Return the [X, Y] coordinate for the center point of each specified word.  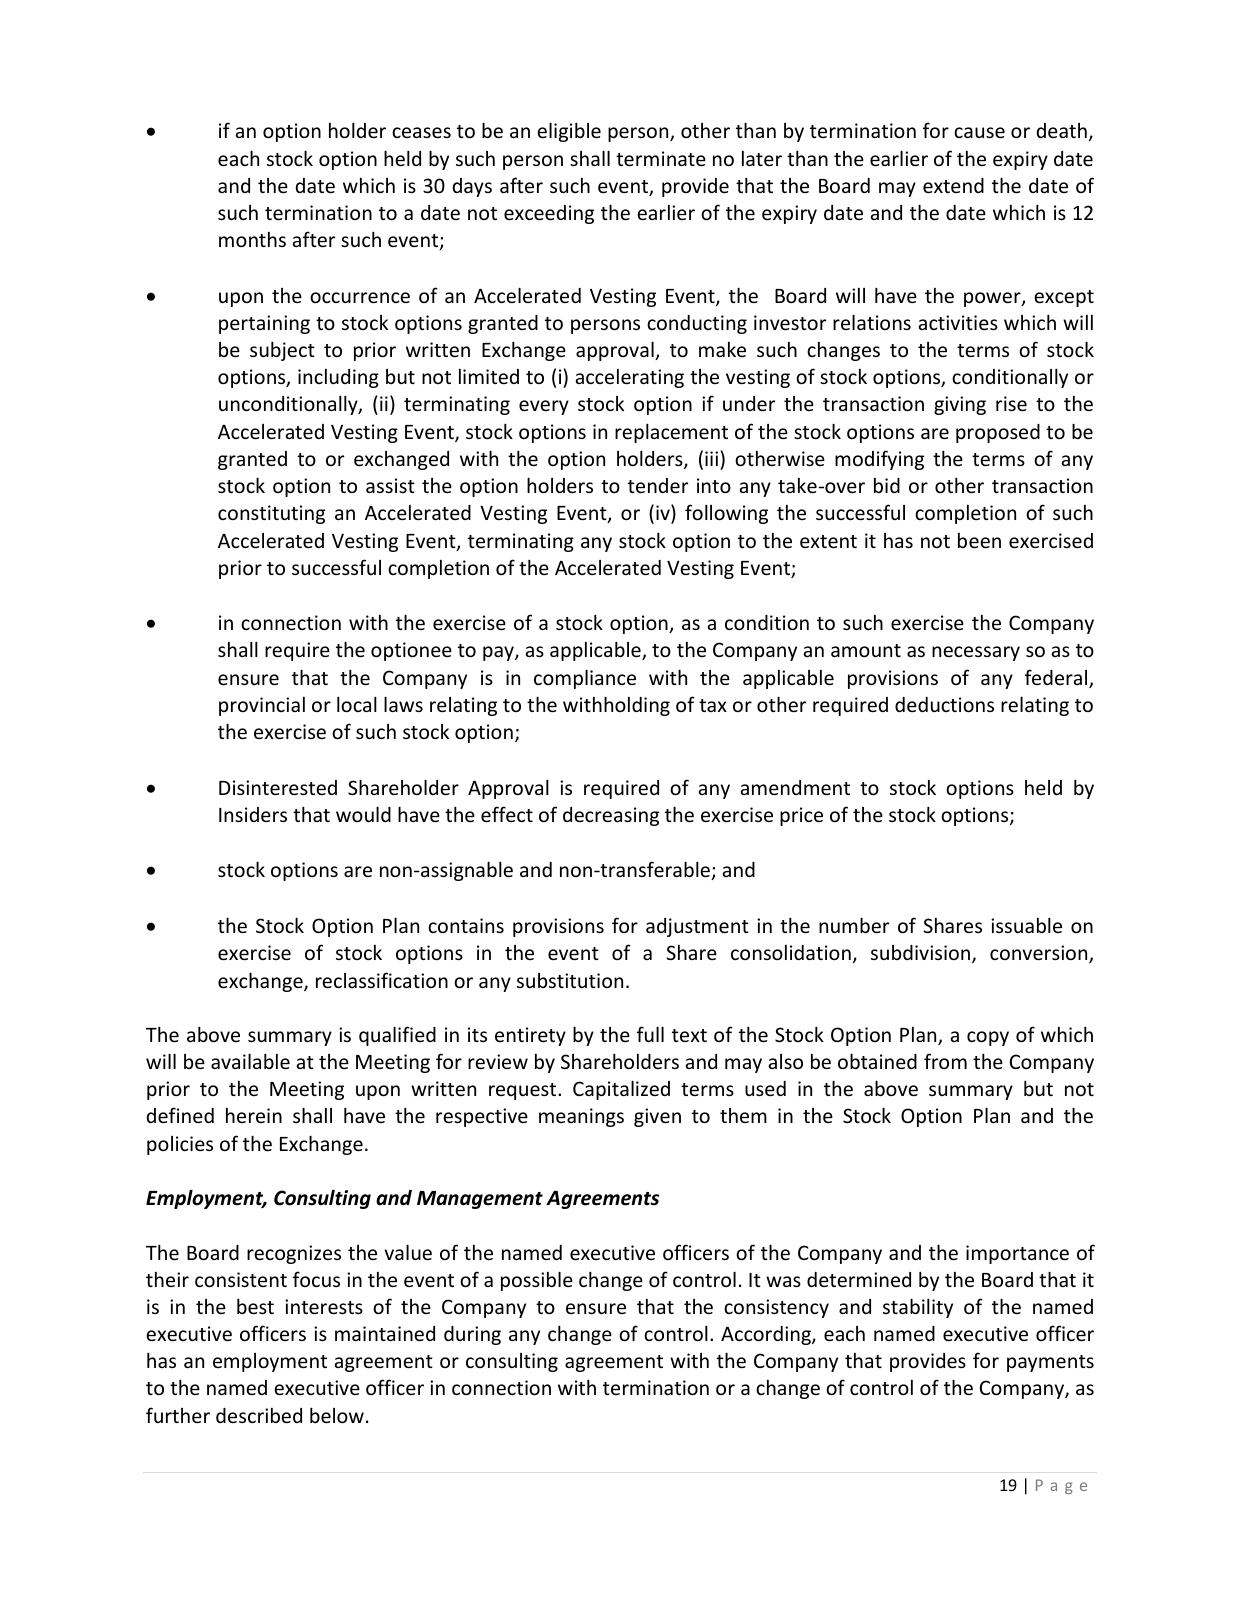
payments [1050, 1363]
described [259, 1415]
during [472, 1335]
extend [953, 185]
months [252, 239]
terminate [661, 158]
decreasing [611, 816]
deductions [944, 704]
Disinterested [278, 787]
